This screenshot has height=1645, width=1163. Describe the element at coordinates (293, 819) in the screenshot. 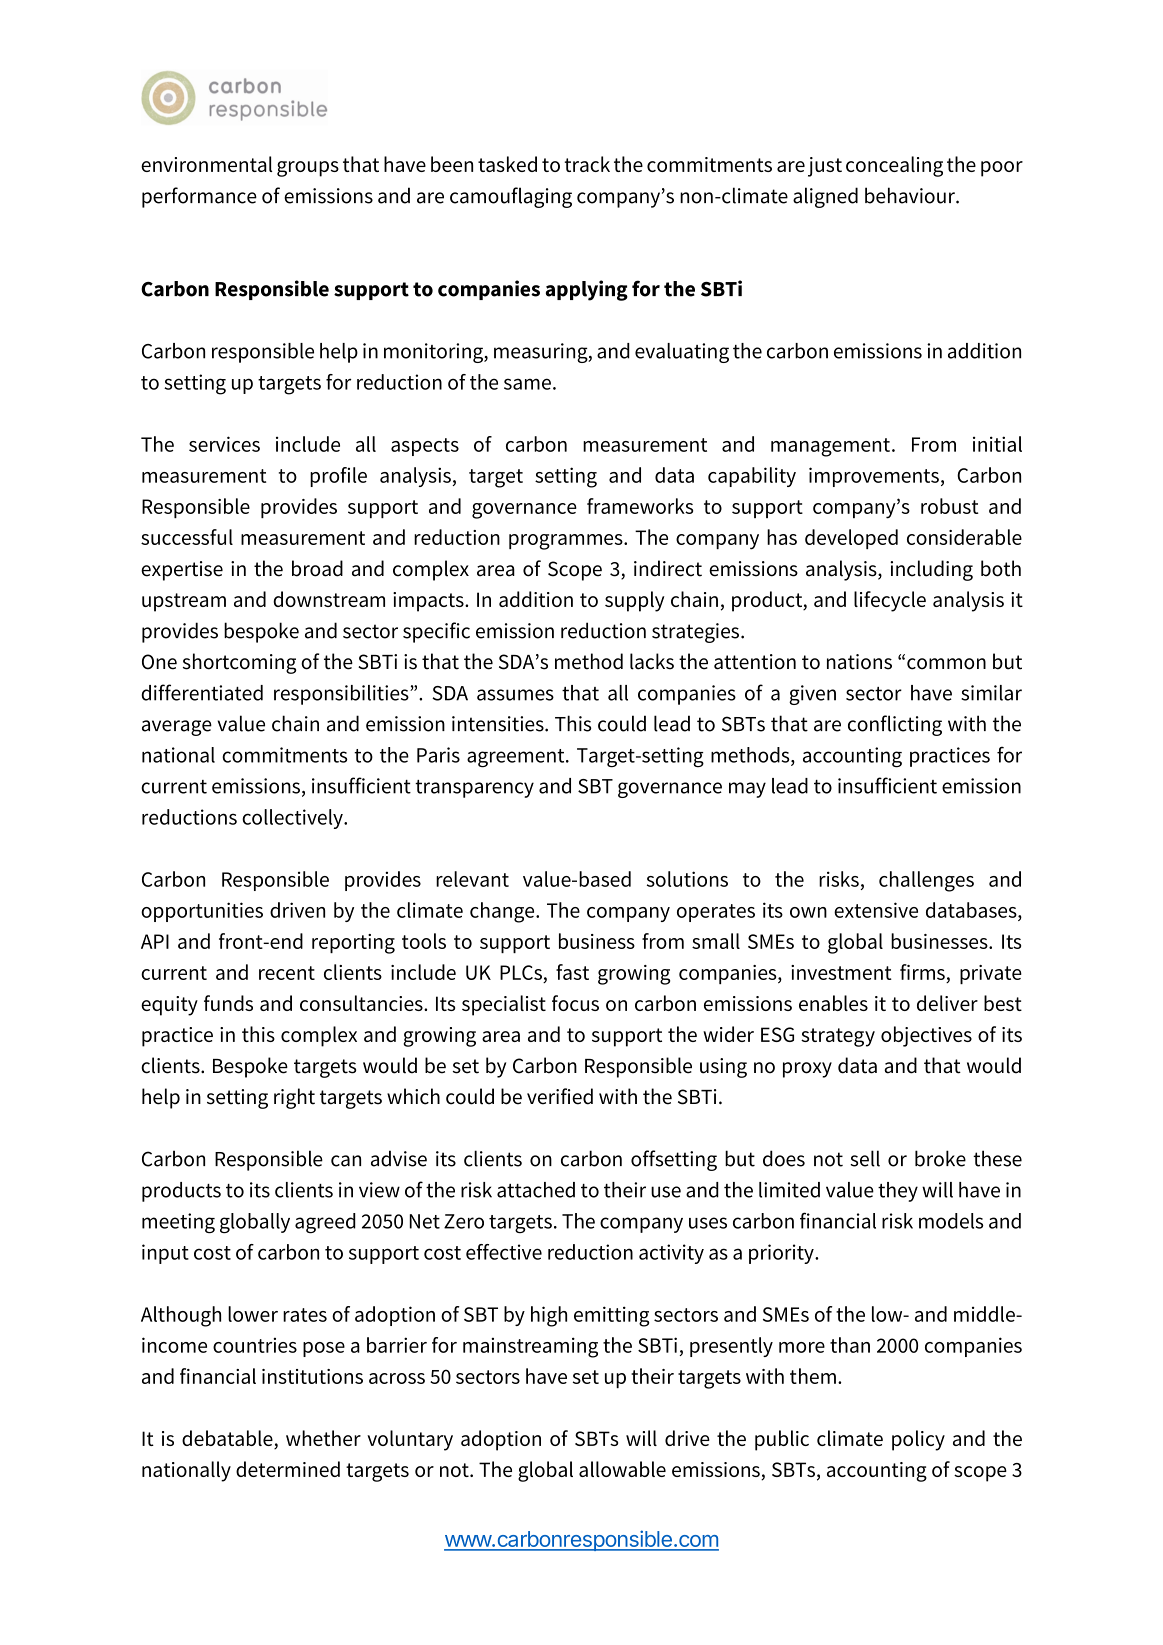

I see `collectively` at that location.
